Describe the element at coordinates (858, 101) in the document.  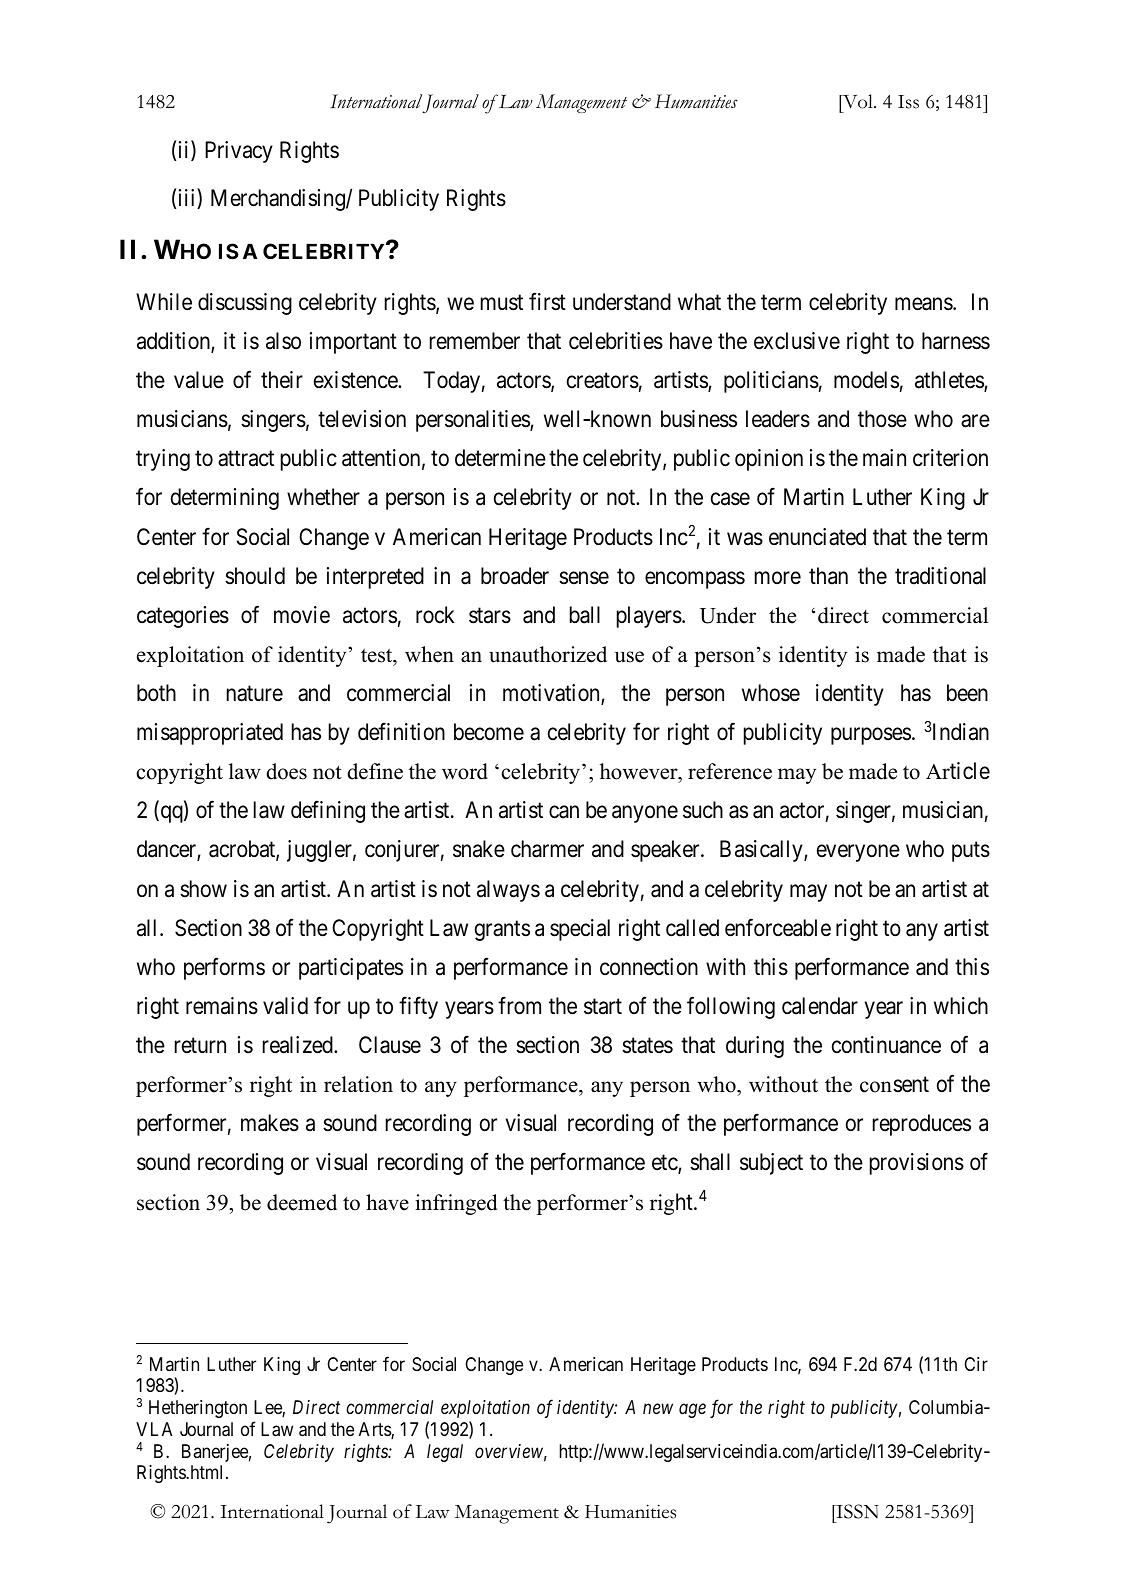
I see `Vol` at that location.
